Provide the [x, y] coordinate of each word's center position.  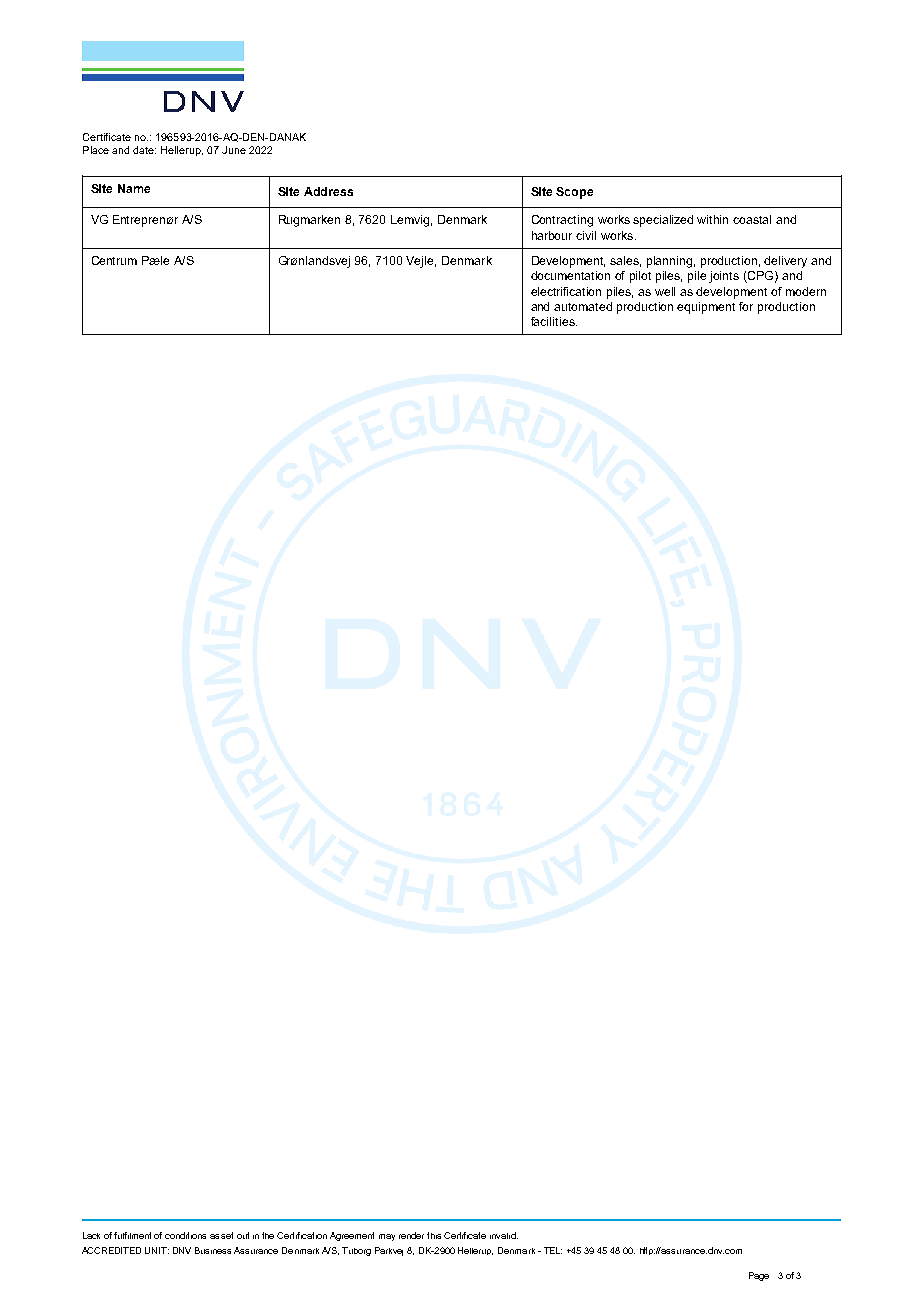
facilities [554, 321]
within [712, 219]
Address [328, 191]
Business [213, 1250]
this [434, 1235]
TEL [553, 1250]
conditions [185, 1235]
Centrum [114, 260]
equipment [706, 308]
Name [134, 188]
